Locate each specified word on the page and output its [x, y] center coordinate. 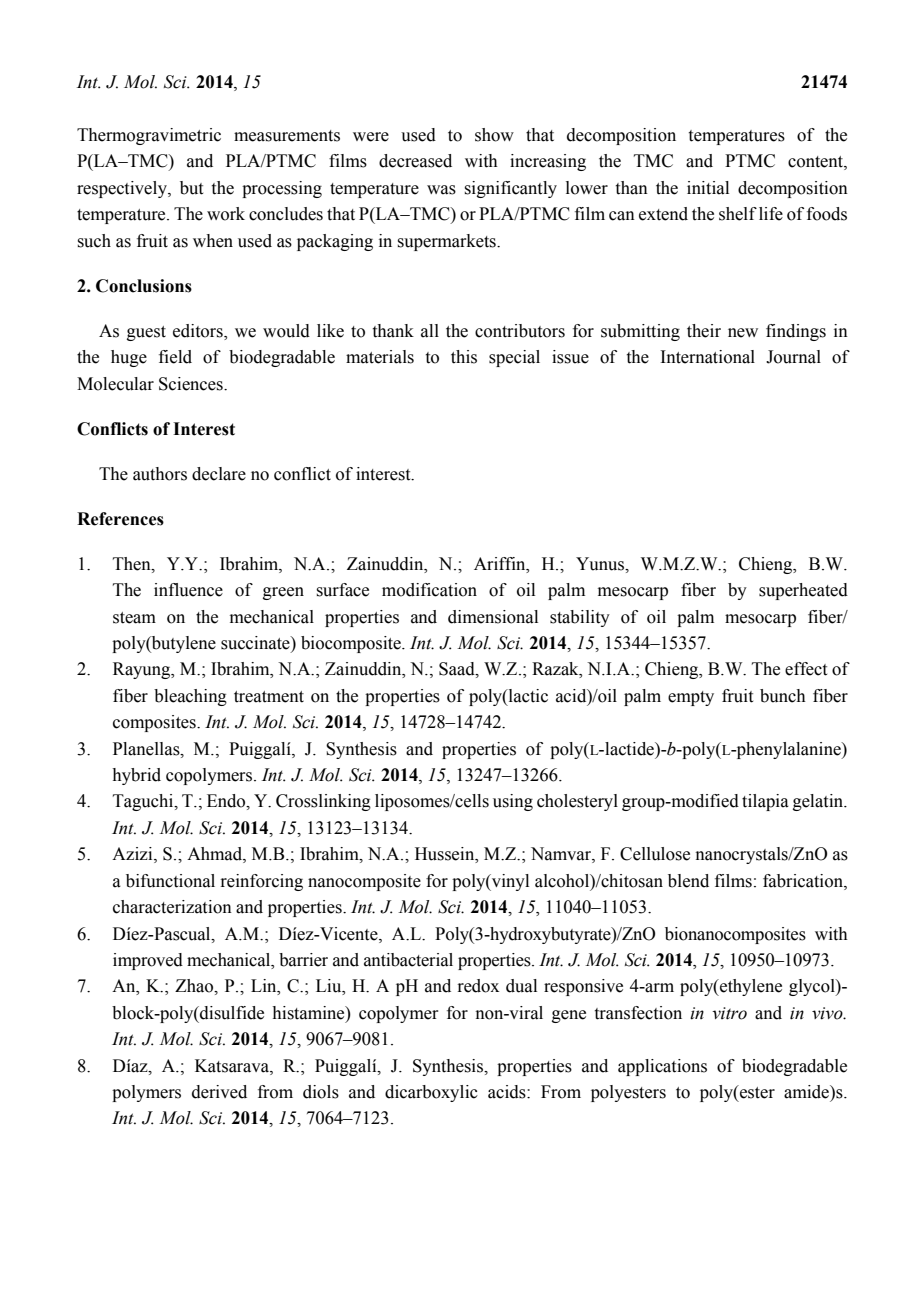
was [441, 190]
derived [219, 1092]
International [707, 357]
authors [160, 474]
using [513, 802]
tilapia [765, 802]
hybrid [136, 776]
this [464, 357]
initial [708, 188]
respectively [123, 189]
